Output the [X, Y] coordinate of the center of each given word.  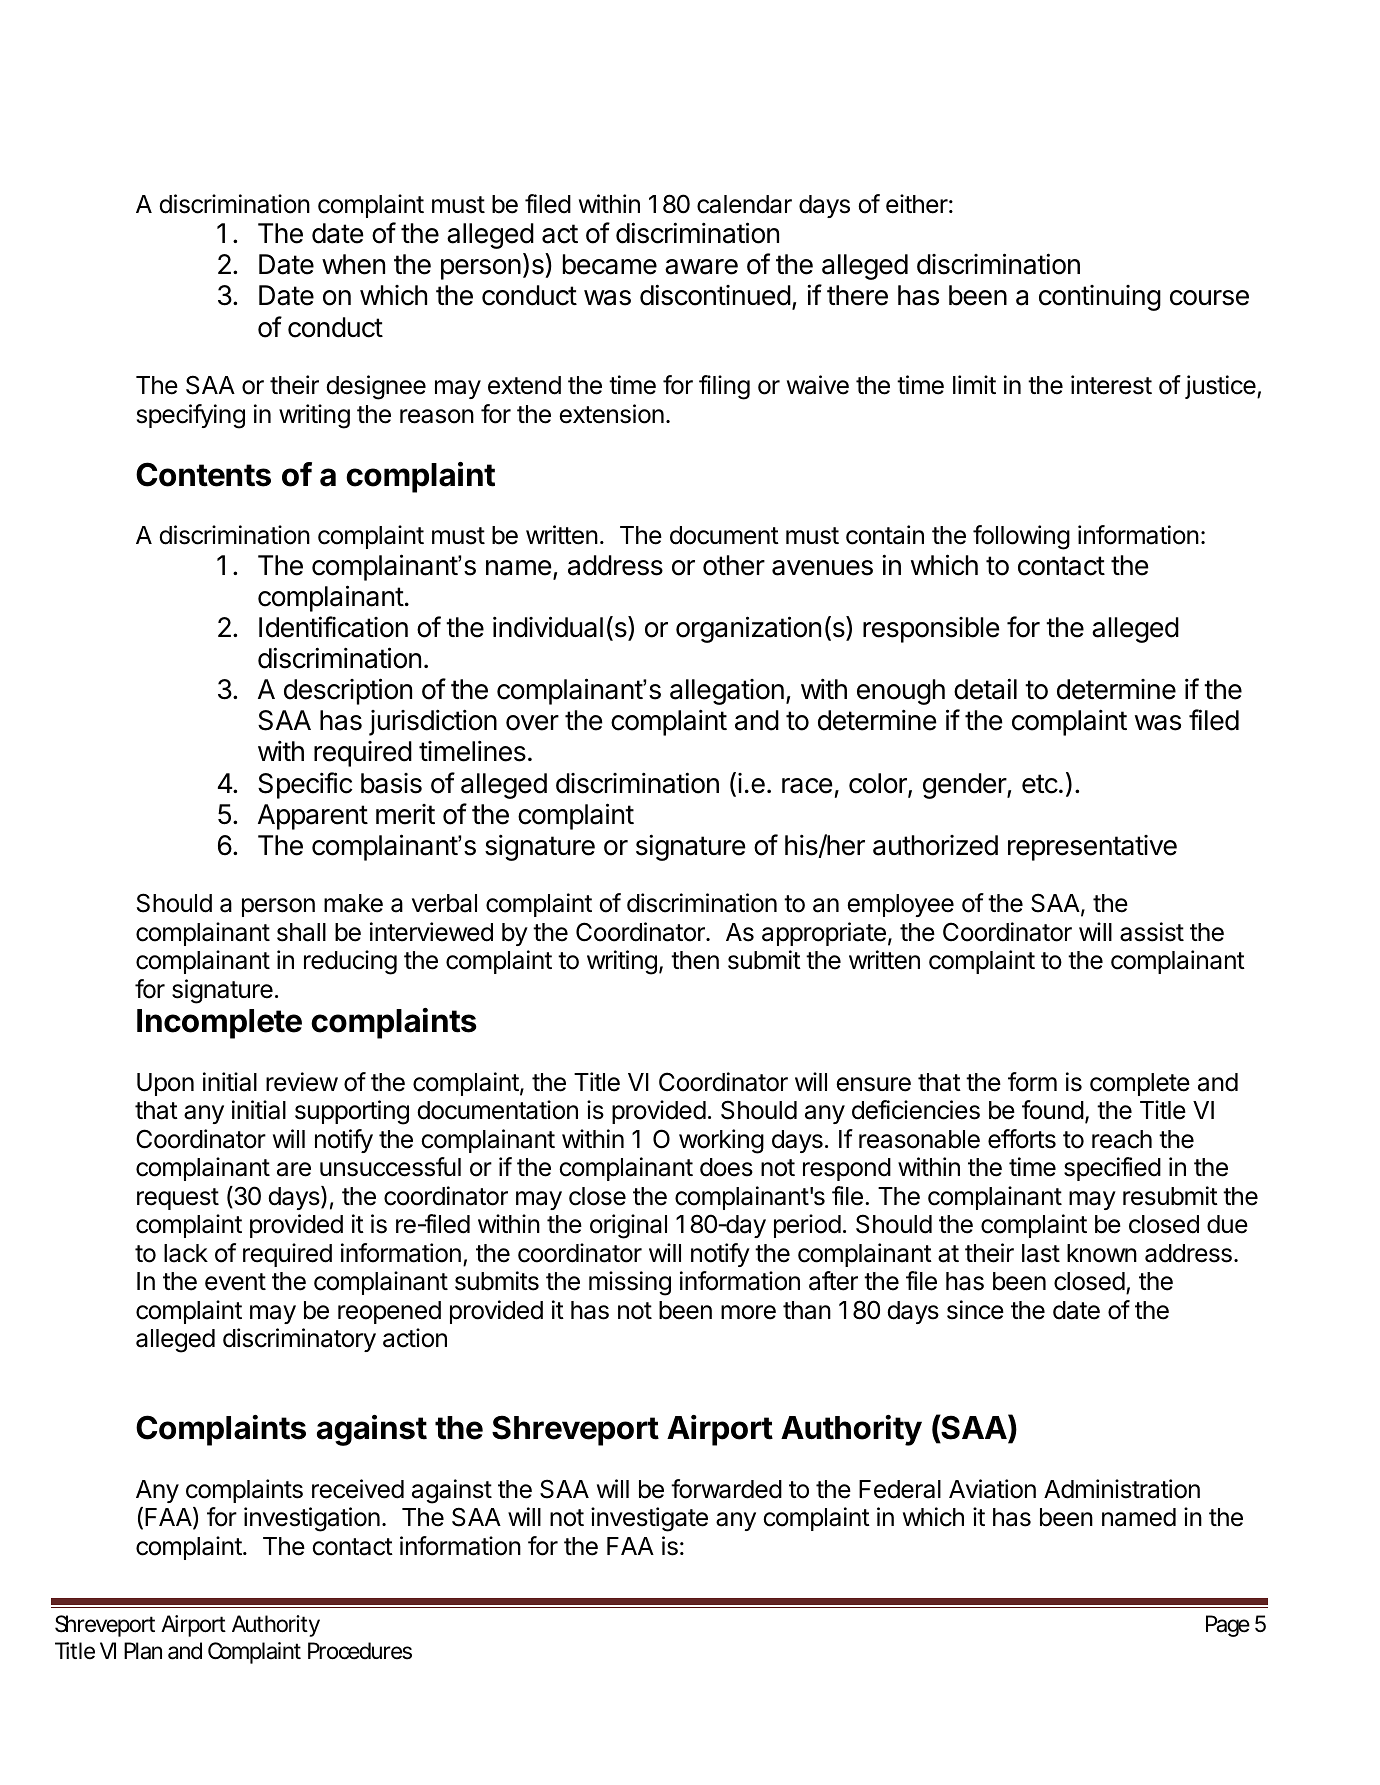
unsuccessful [390, 1167]
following [1021, 537]
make [353, 903]
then [695, 960]
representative [1092, 848]
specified [1112, 1169]
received [358, 1489]
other [734, 565]
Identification [333, 627]
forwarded [726, 1489]
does [726, 1167]
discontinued [715, 295]
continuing [1100, 298]
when [353, 264]
